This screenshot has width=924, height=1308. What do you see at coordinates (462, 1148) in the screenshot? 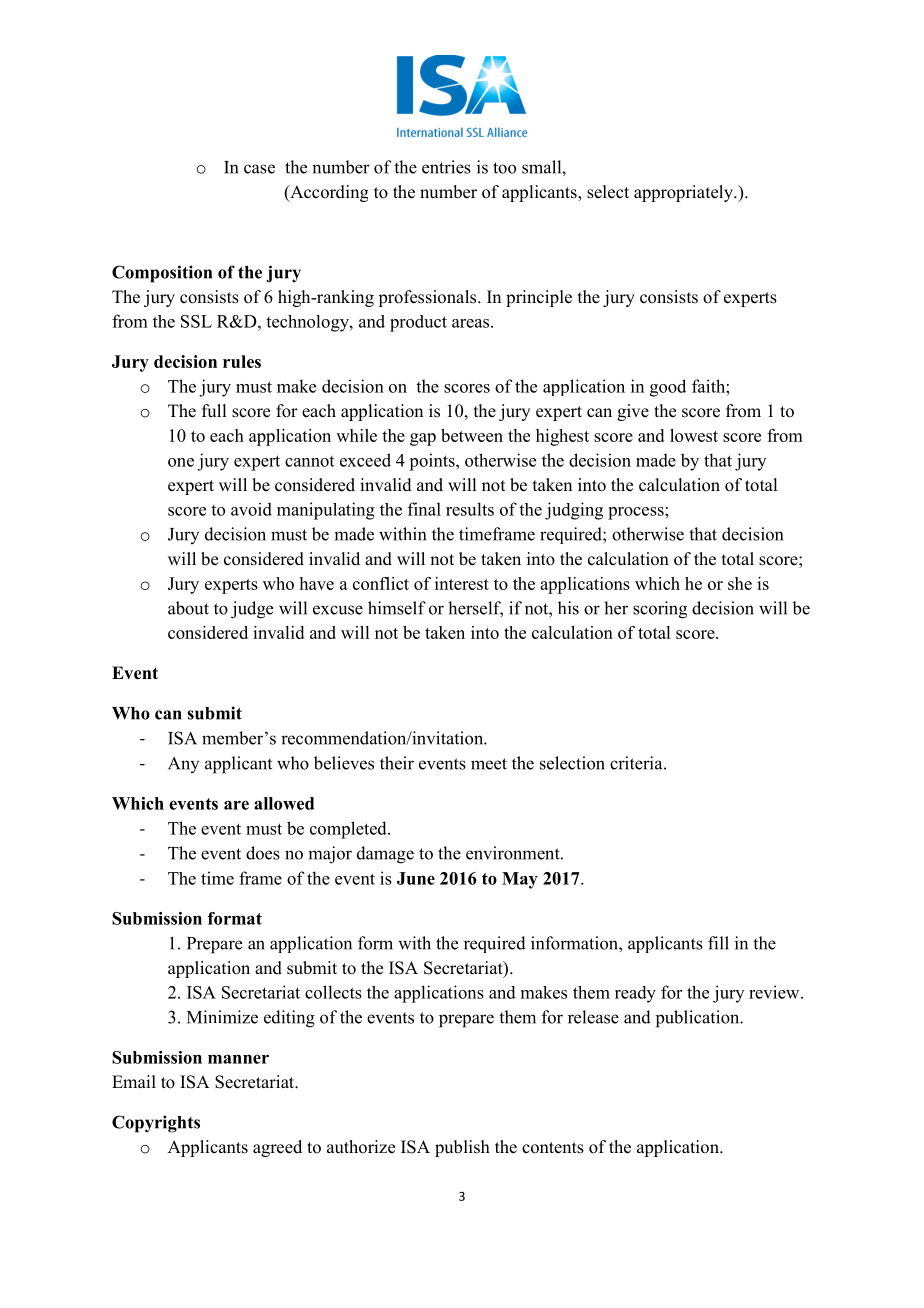
I see `publish` at bounding box center [462, 1148].
